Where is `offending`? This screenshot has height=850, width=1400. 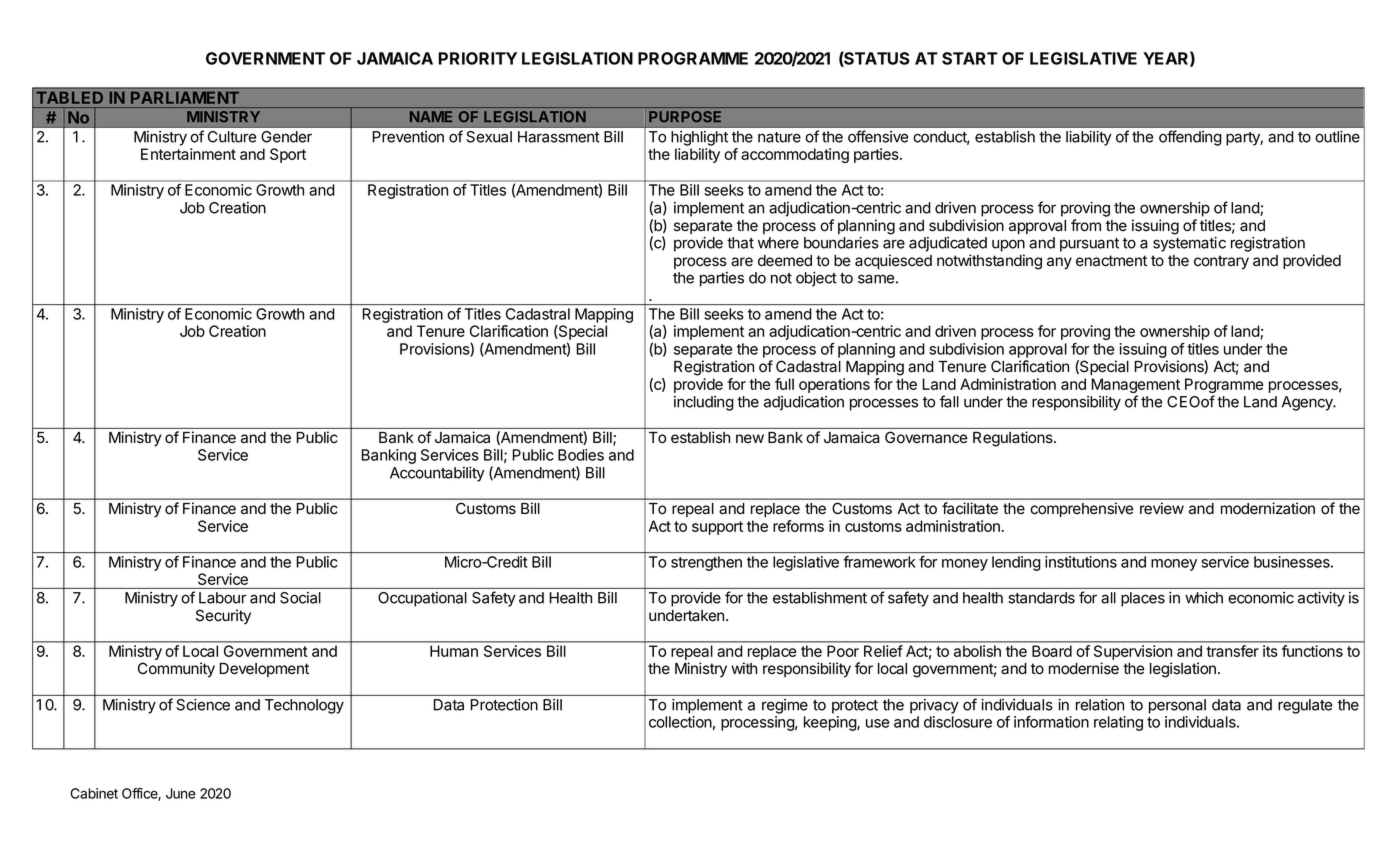 offending is located at coordinates (1190, 138).
